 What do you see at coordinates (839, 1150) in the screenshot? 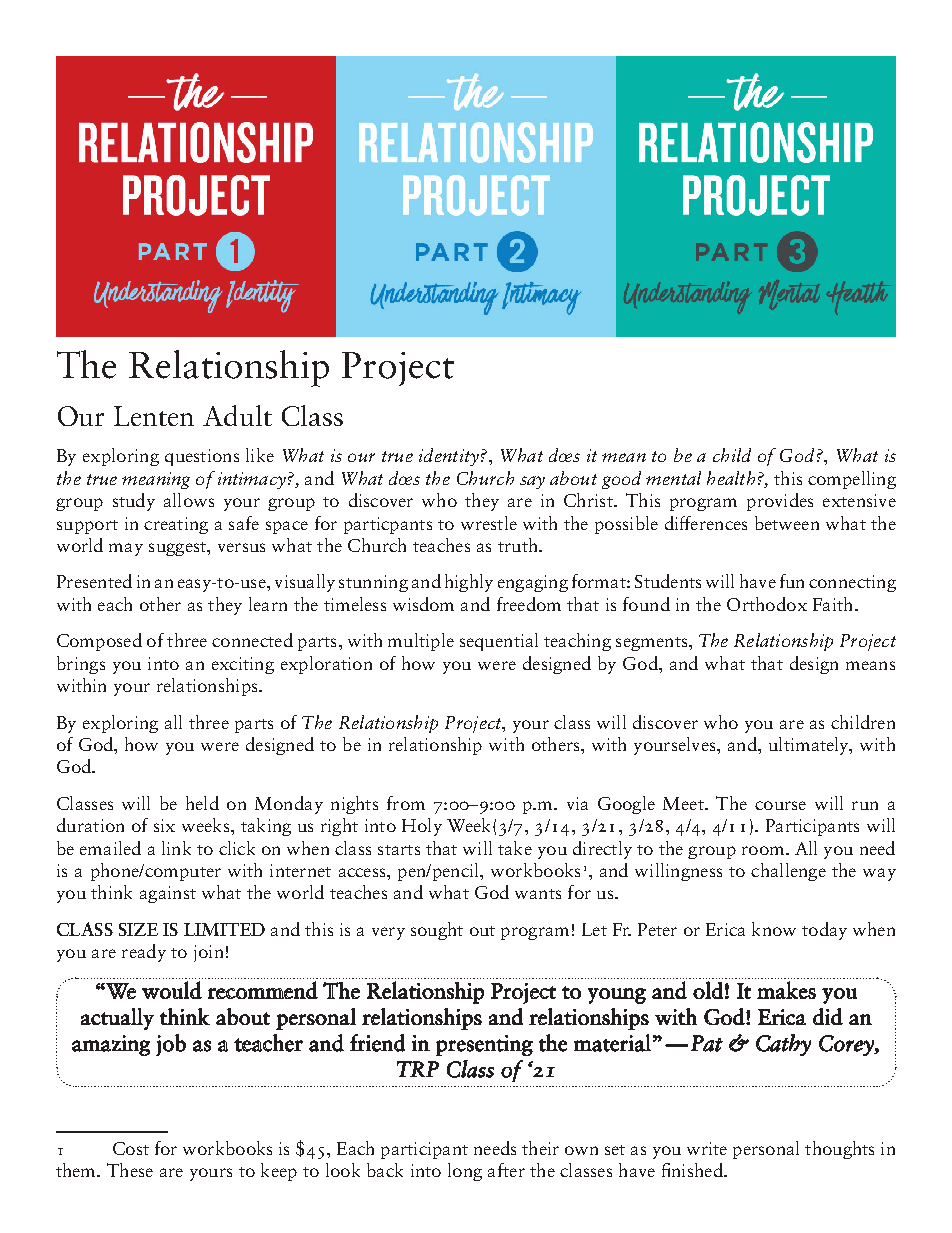
I see `thoughts` at bounding box center [839, 1150].
